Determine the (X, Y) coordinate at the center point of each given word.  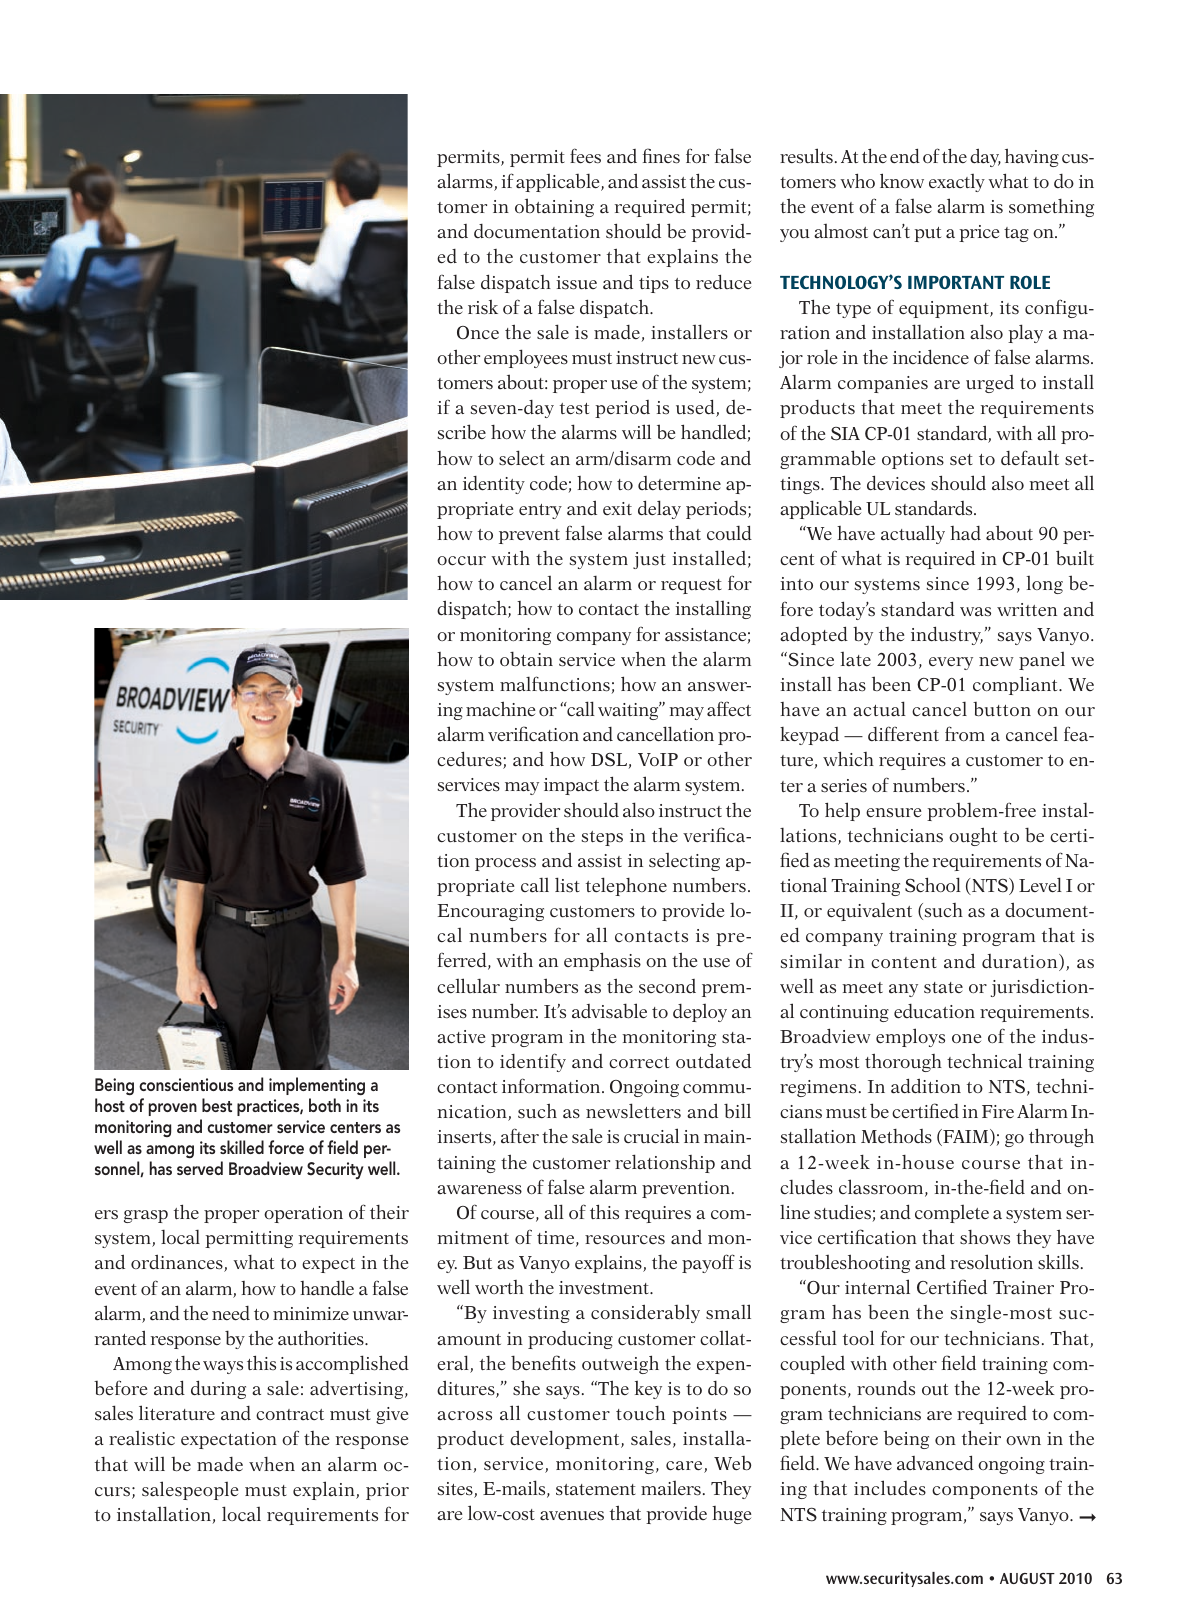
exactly (957, 183)
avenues (572, 1516)
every (951, 663)
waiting (629, 711)
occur (461, 561)
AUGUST (1027, 1578)
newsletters (633, 1111)
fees (585, 156)
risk (483, 307)
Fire (998, 1111)
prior (387, 1491)
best (217, 1105)
